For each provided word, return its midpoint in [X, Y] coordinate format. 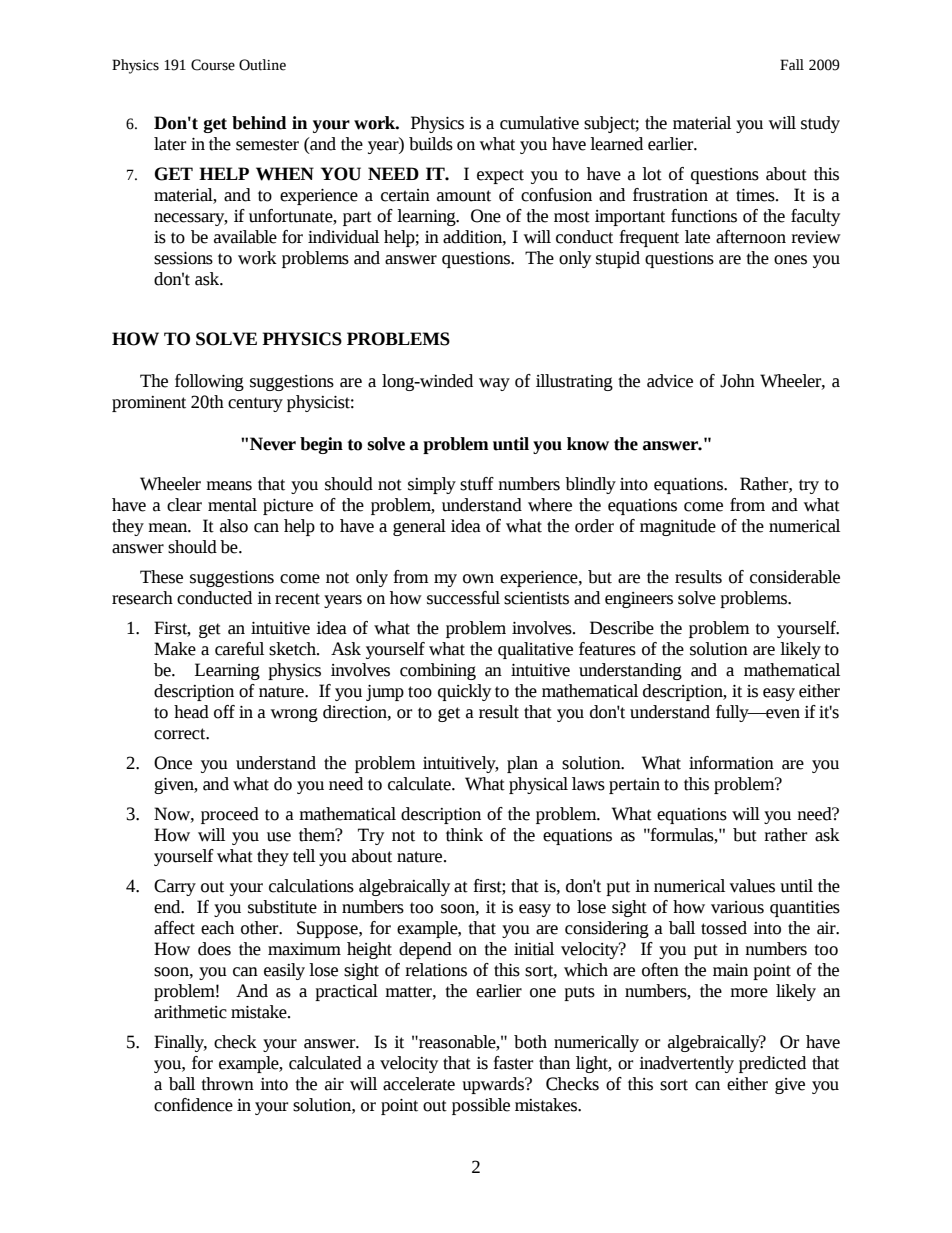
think [464, 835]
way [494, 384]
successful [463, 598]
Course [213, 65]
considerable [795, 577]
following [209, 382]
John [737, 381]
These [161, 577]
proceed [230, 815]
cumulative [539, 123]
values [752, 886]
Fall [792, 64]
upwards [494, 1085]
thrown [227, 1084]
